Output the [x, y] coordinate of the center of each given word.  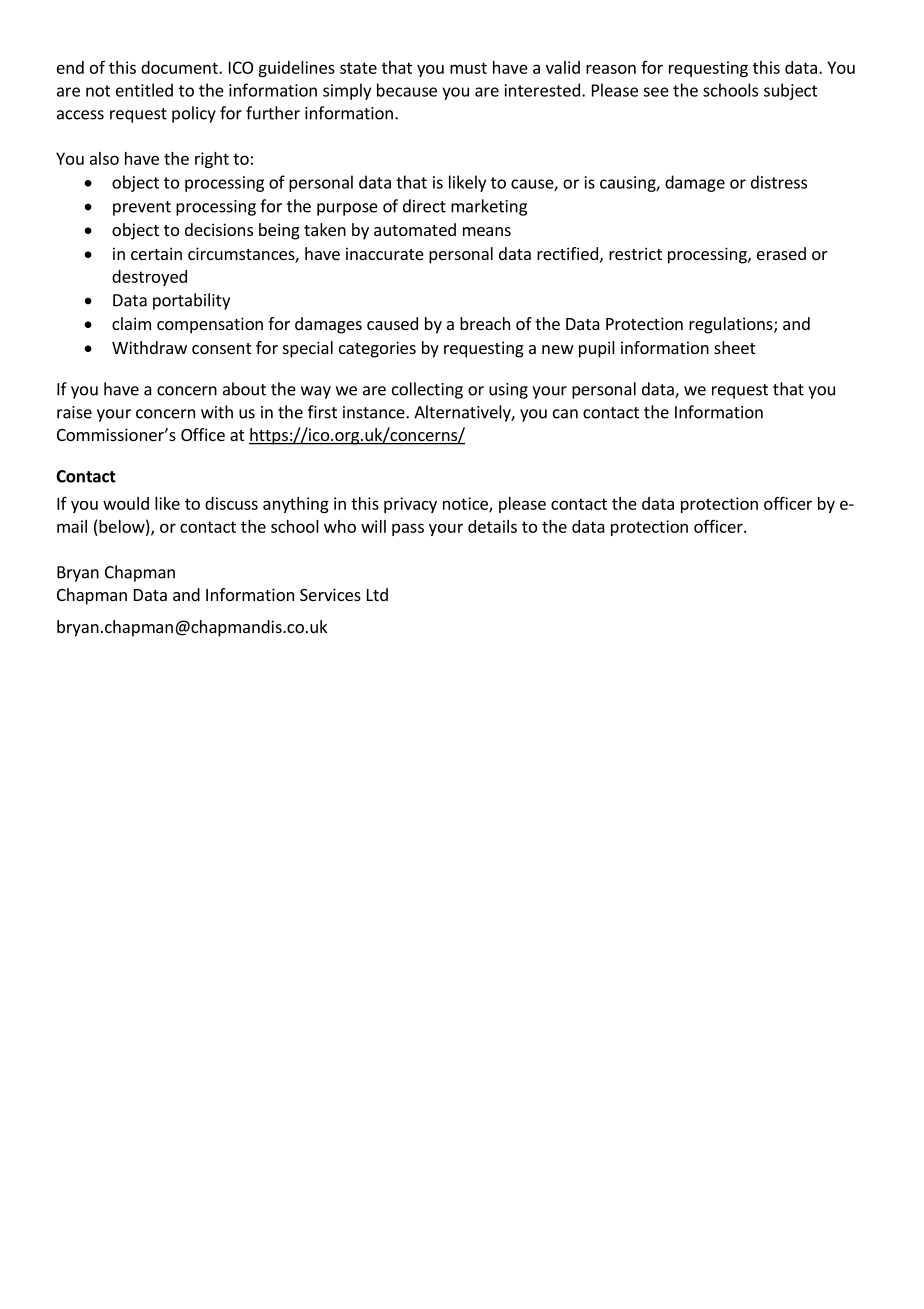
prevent [142, 208]
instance [375, 412]
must [468, 68]
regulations [732, 325]
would [126, 503]
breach [485, 323]
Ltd [377, 594]
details [492, 526]
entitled [144, 90]
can [565, 414]
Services [330, 594]
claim [131, 323]
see [656, 92]
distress [779, 182]
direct [424, 206]
